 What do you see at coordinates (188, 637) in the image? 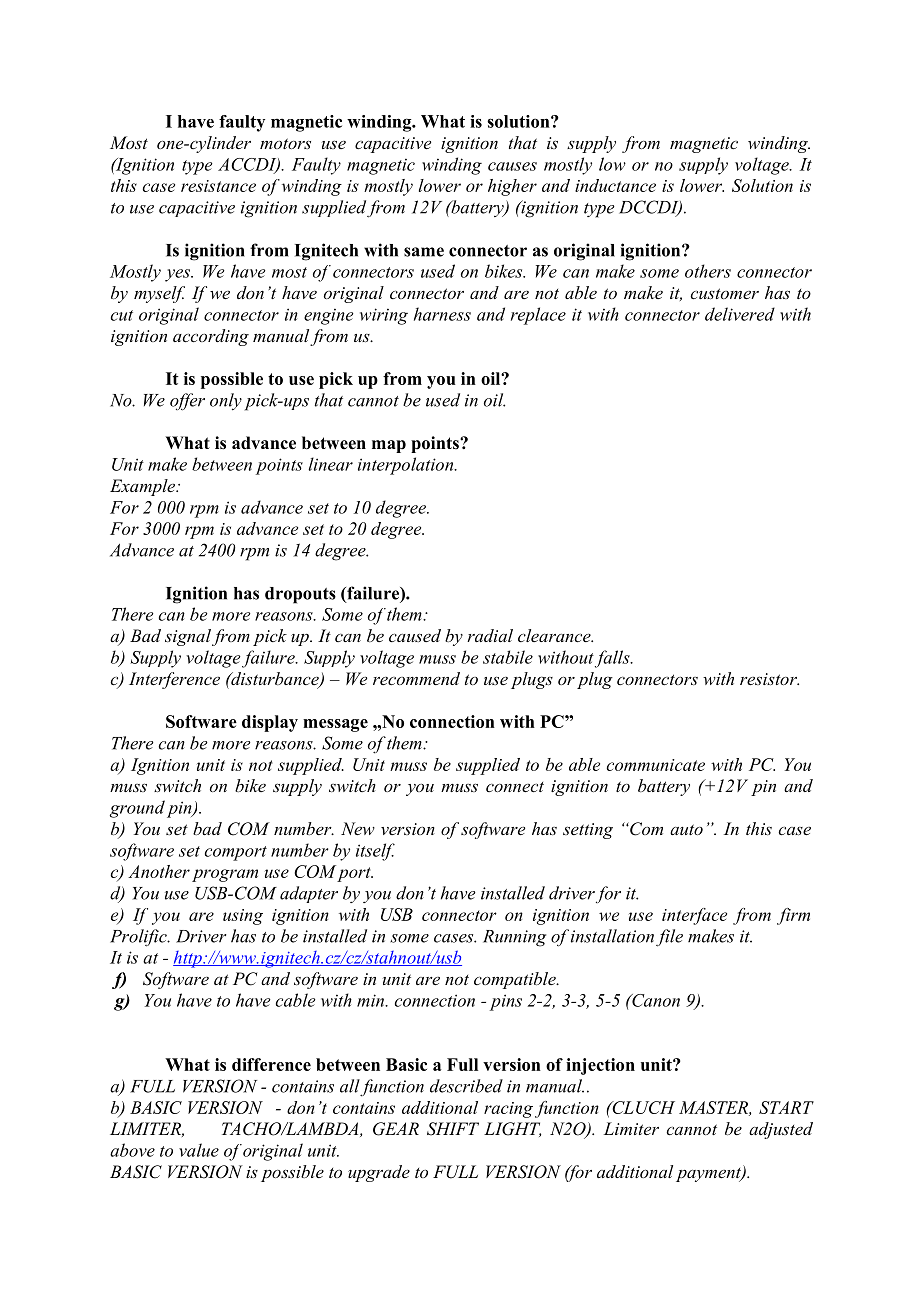
I see `signal` at bounding box center [188, 637].
